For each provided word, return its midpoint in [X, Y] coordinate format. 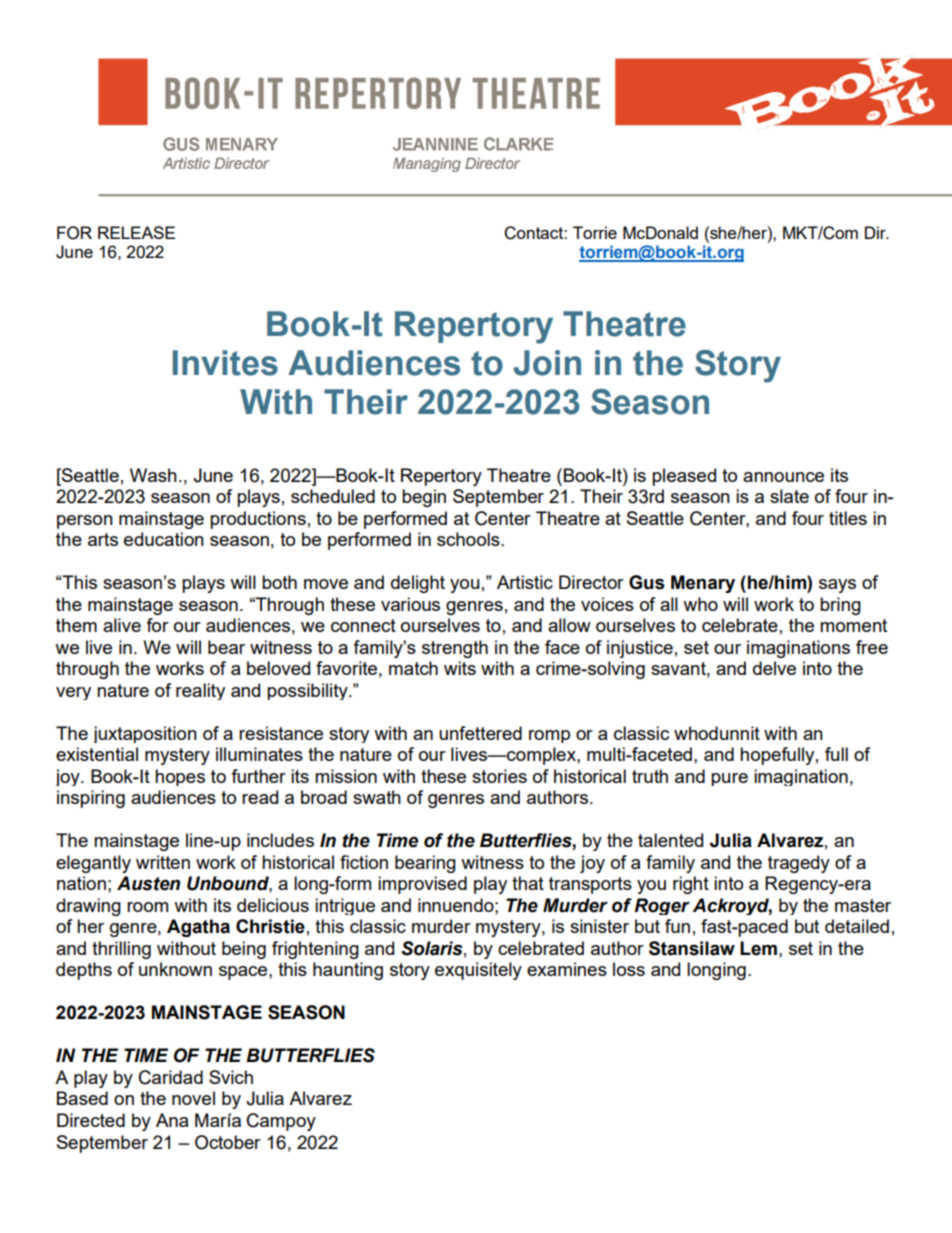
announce [783, 477]
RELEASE [136, 232]
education [164, 539]
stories [499, 776]
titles [848, 518]
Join [547, 363]
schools [469, 539]
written [163, 862]
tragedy [799, 864]
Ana [172, 1120]
